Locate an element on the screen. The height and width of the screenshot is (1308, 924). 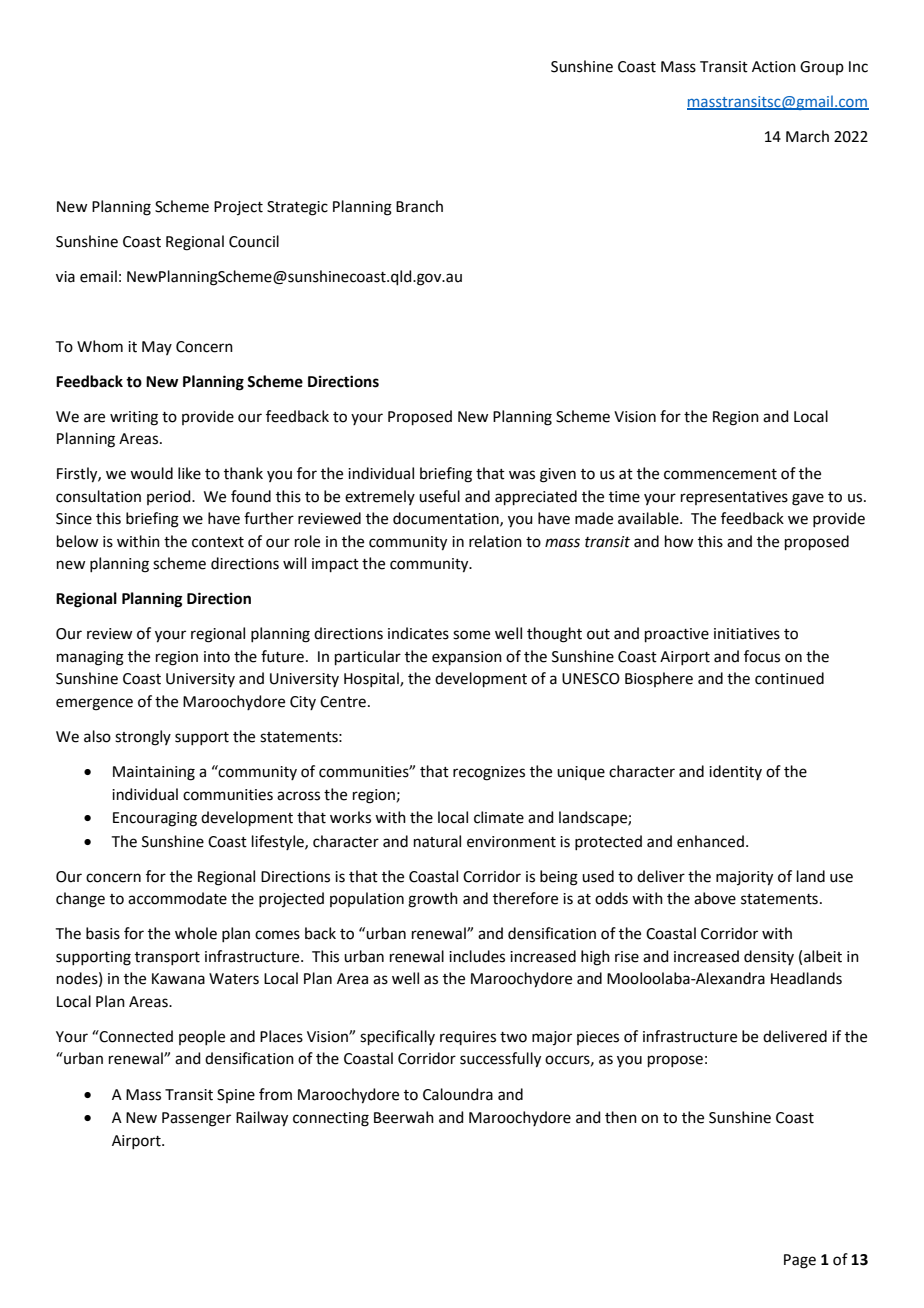
Page is located at coordinates (800, 1261).
